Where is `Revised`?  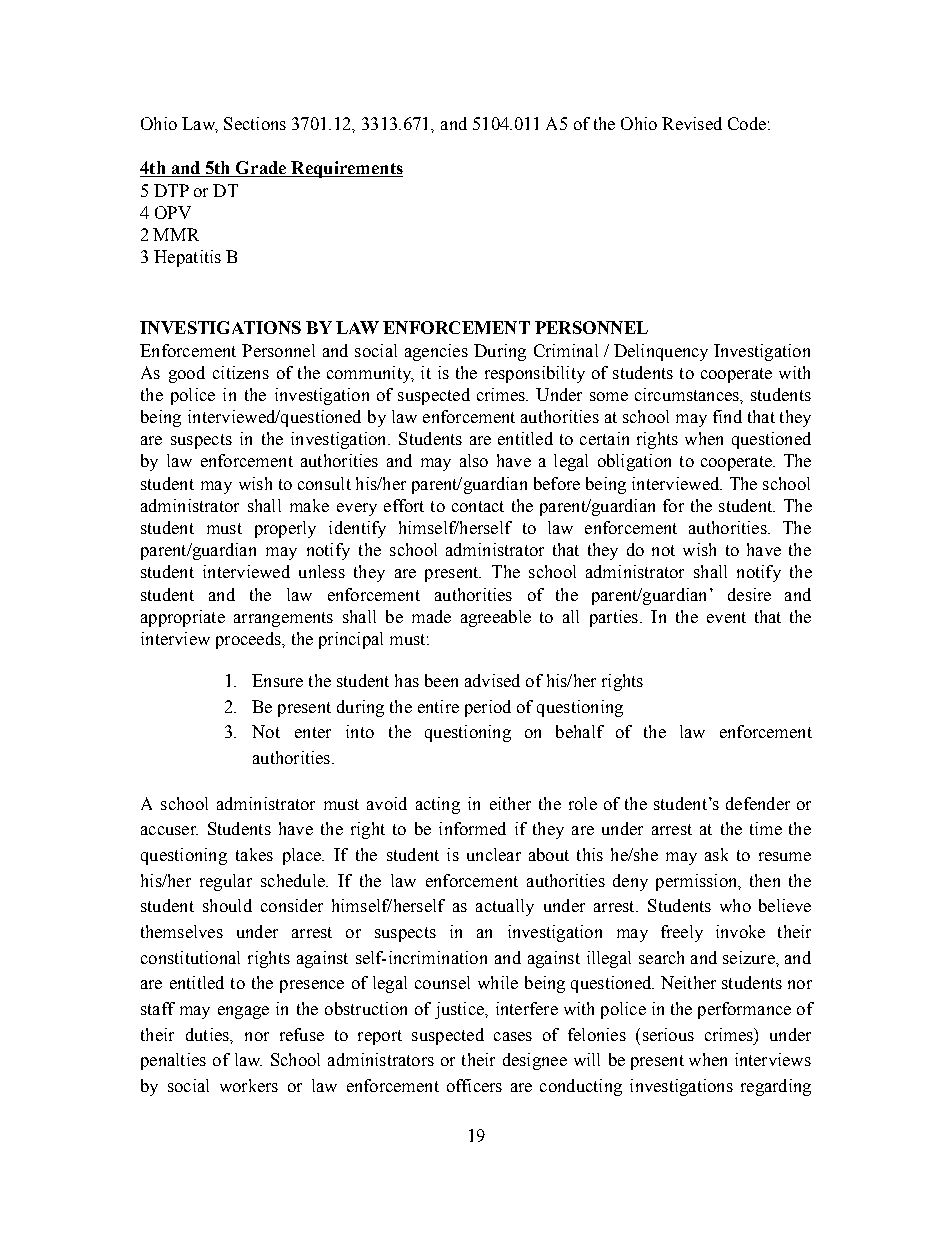
Revised is located at coordinates (692, 123).
